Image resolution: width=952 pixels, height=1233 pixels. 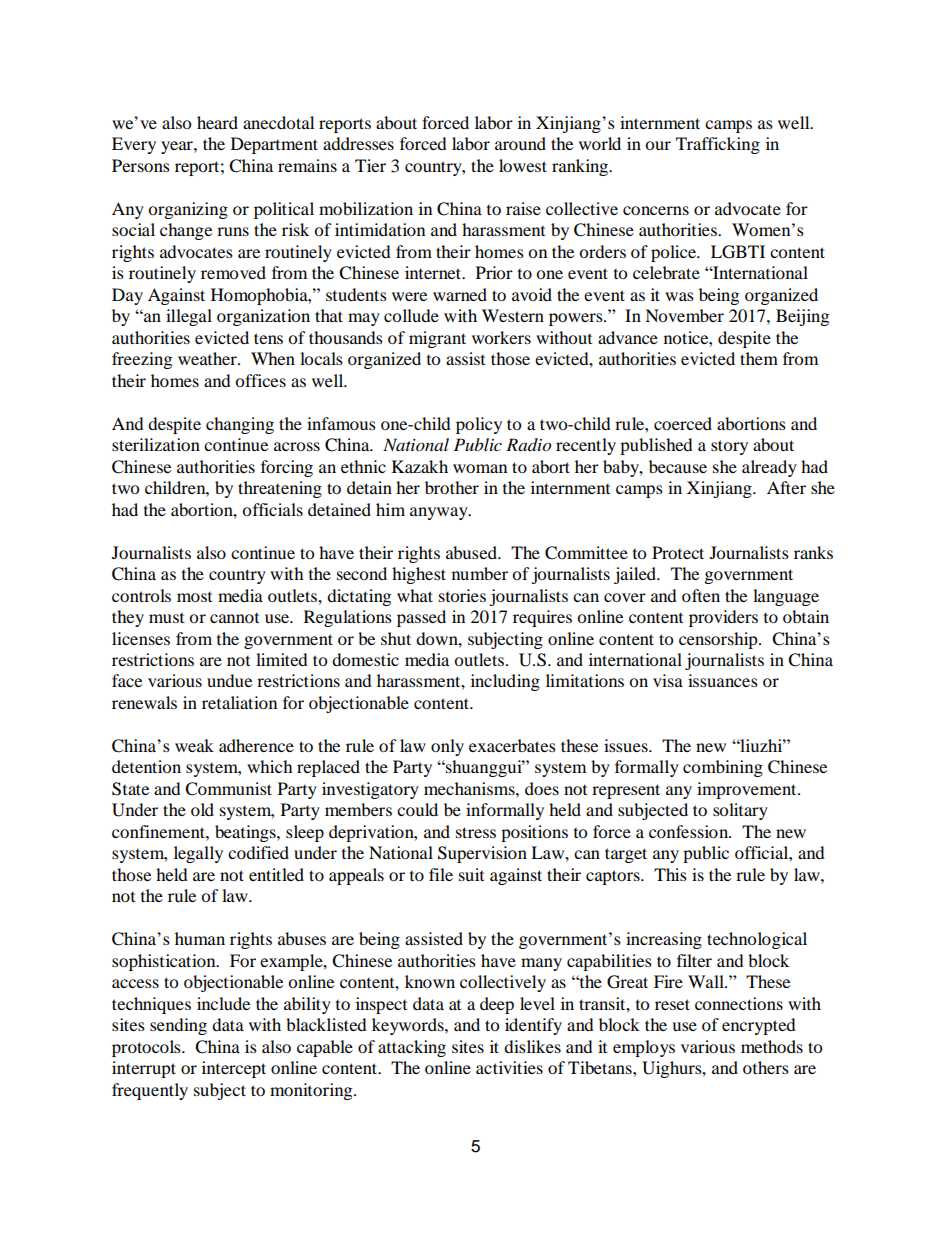 What do you see at coordinates (462, 595) in the screenshot?
I see `stories` at bounding box center [462, 595].
